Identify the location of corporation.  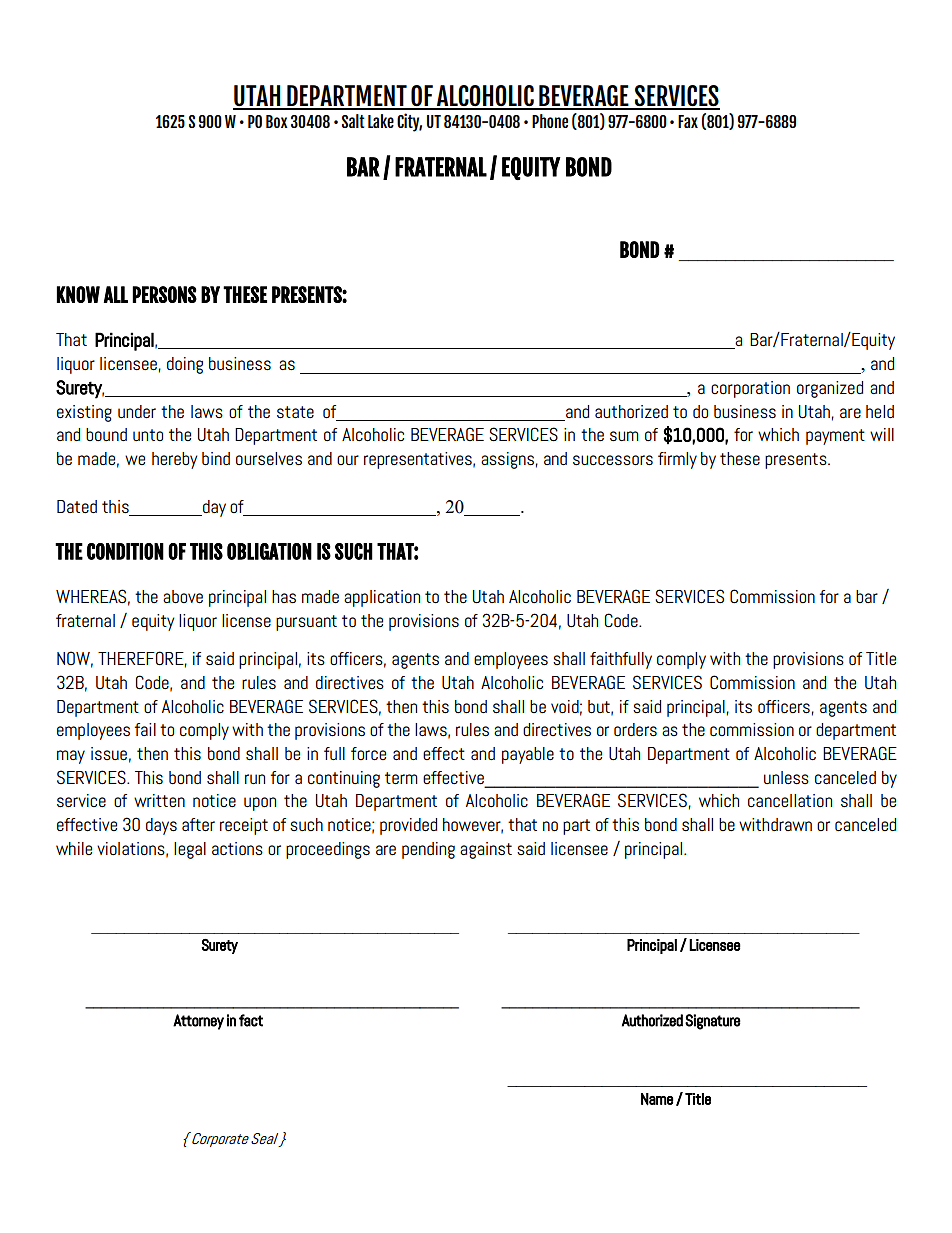
(750, 389).
